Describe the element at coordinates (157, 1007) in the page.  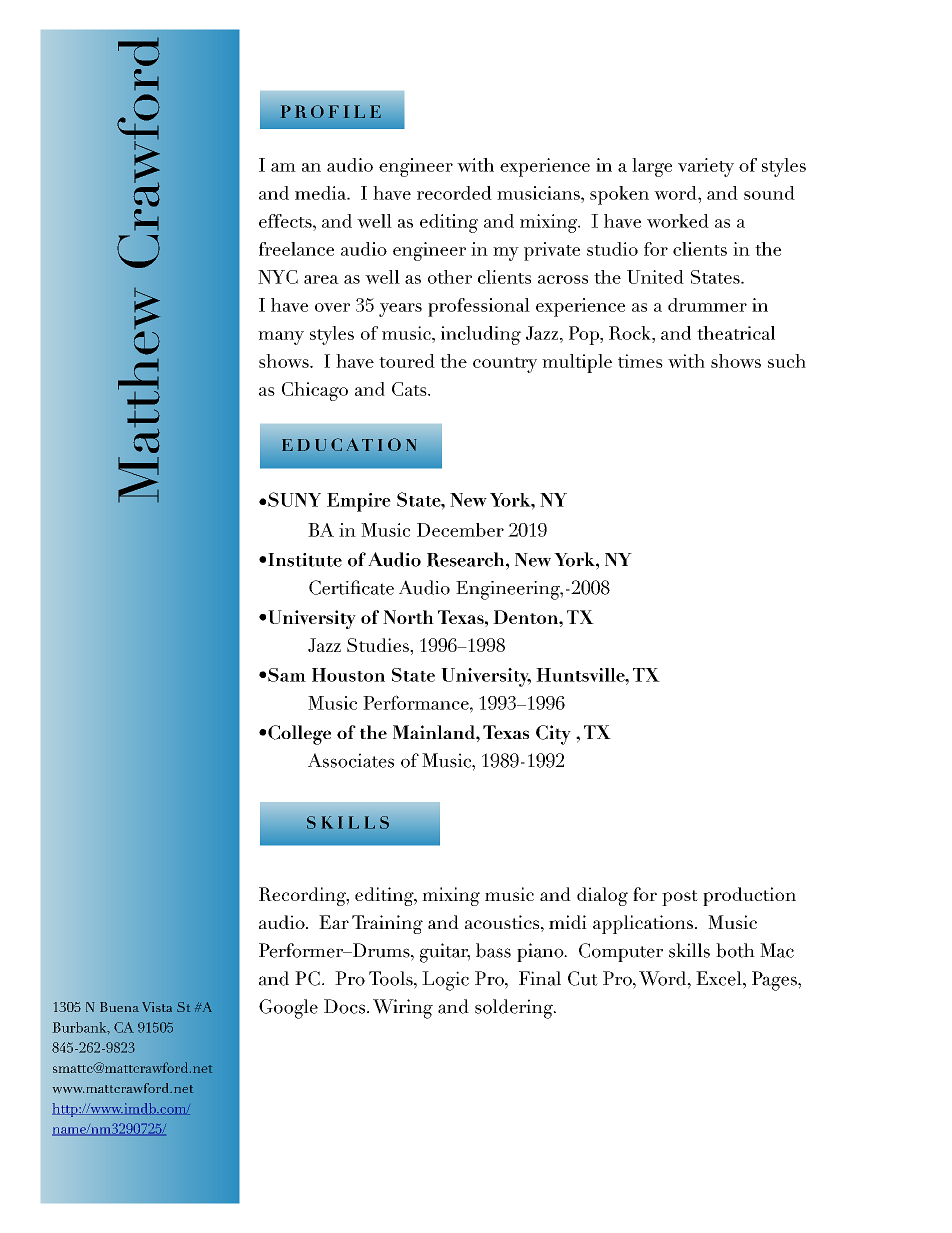
I see `Vista` at that location.
